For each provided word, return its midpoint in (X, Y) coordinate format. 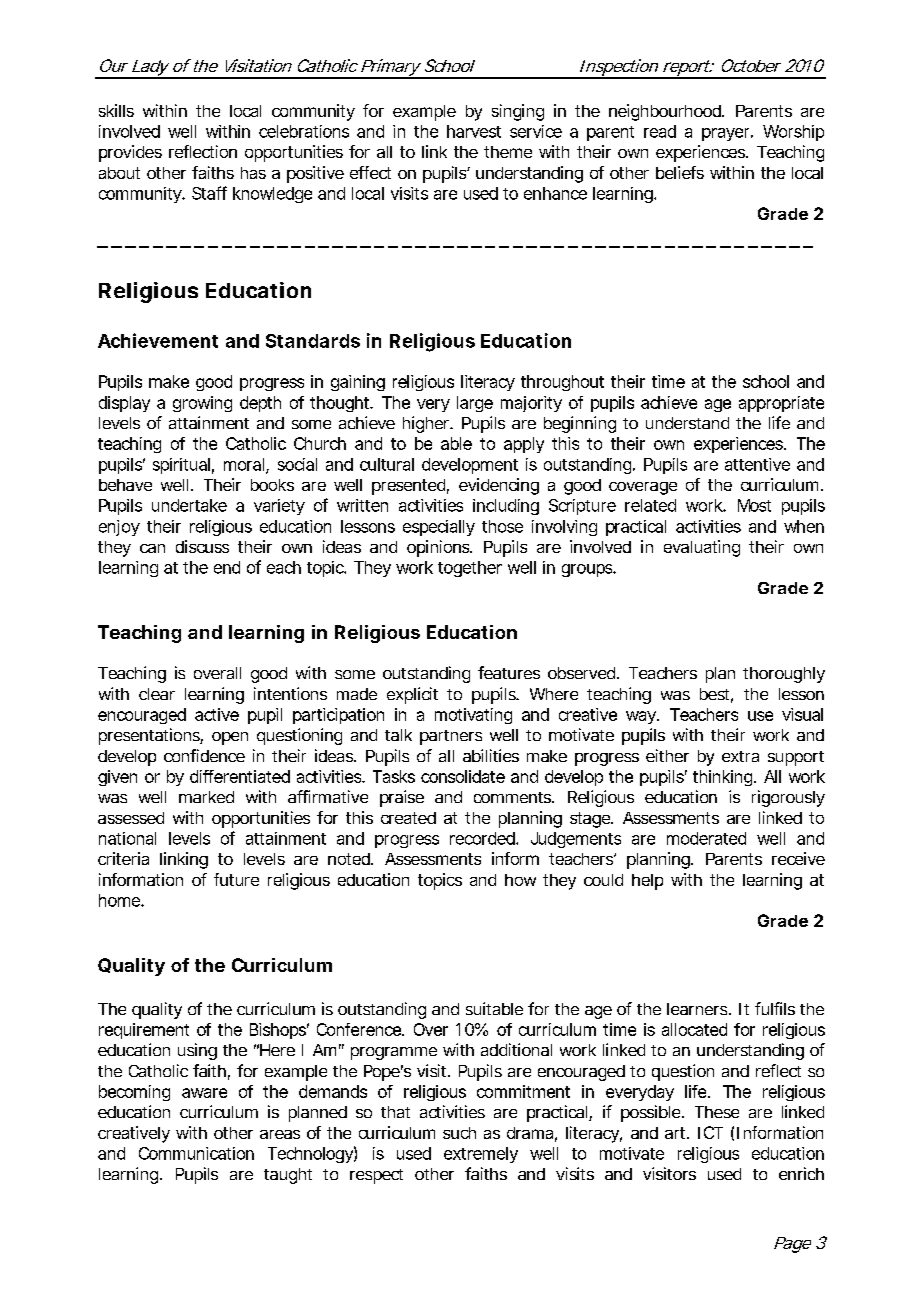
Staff (209, 193)
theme (508, 152)
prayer (727, 134)
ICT (710, 1132)
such (459, 1133)
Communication (196, 1153)
